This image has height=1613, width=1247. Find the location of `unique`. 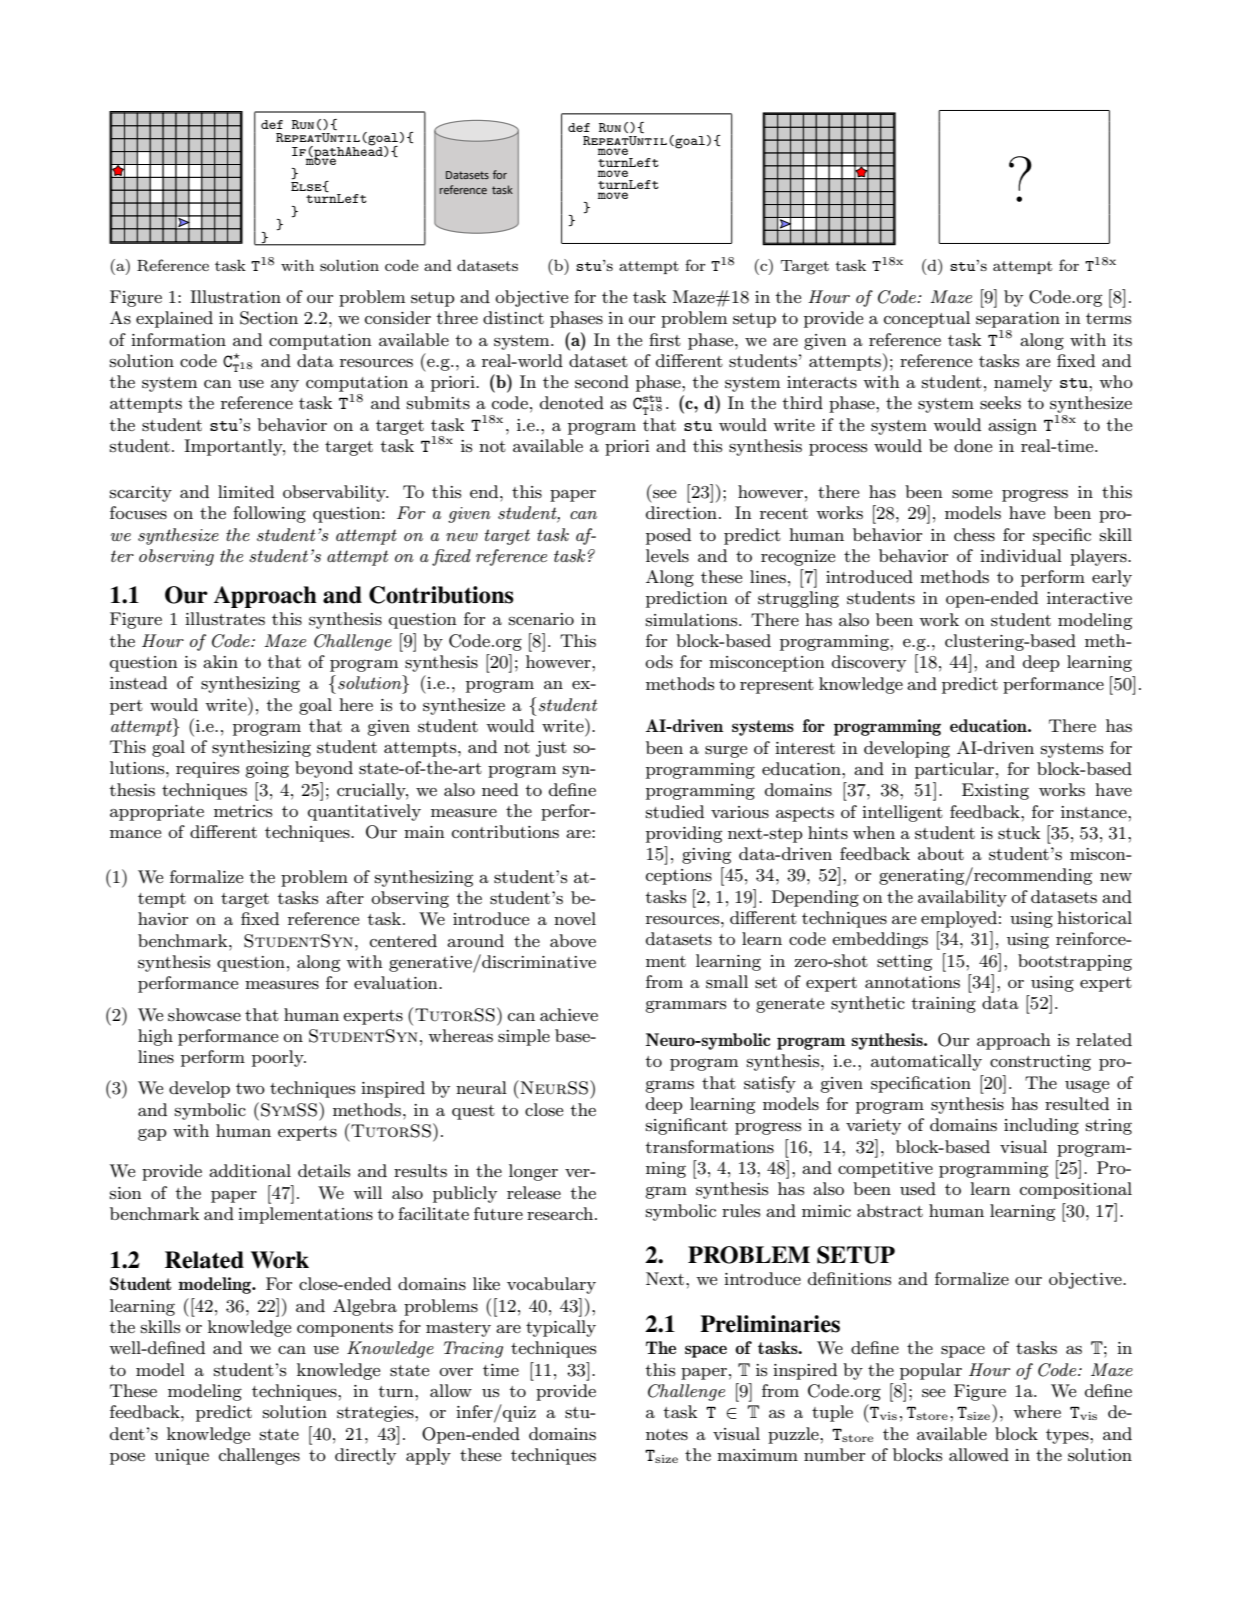

unique is located at coordinates (182, 1457).
